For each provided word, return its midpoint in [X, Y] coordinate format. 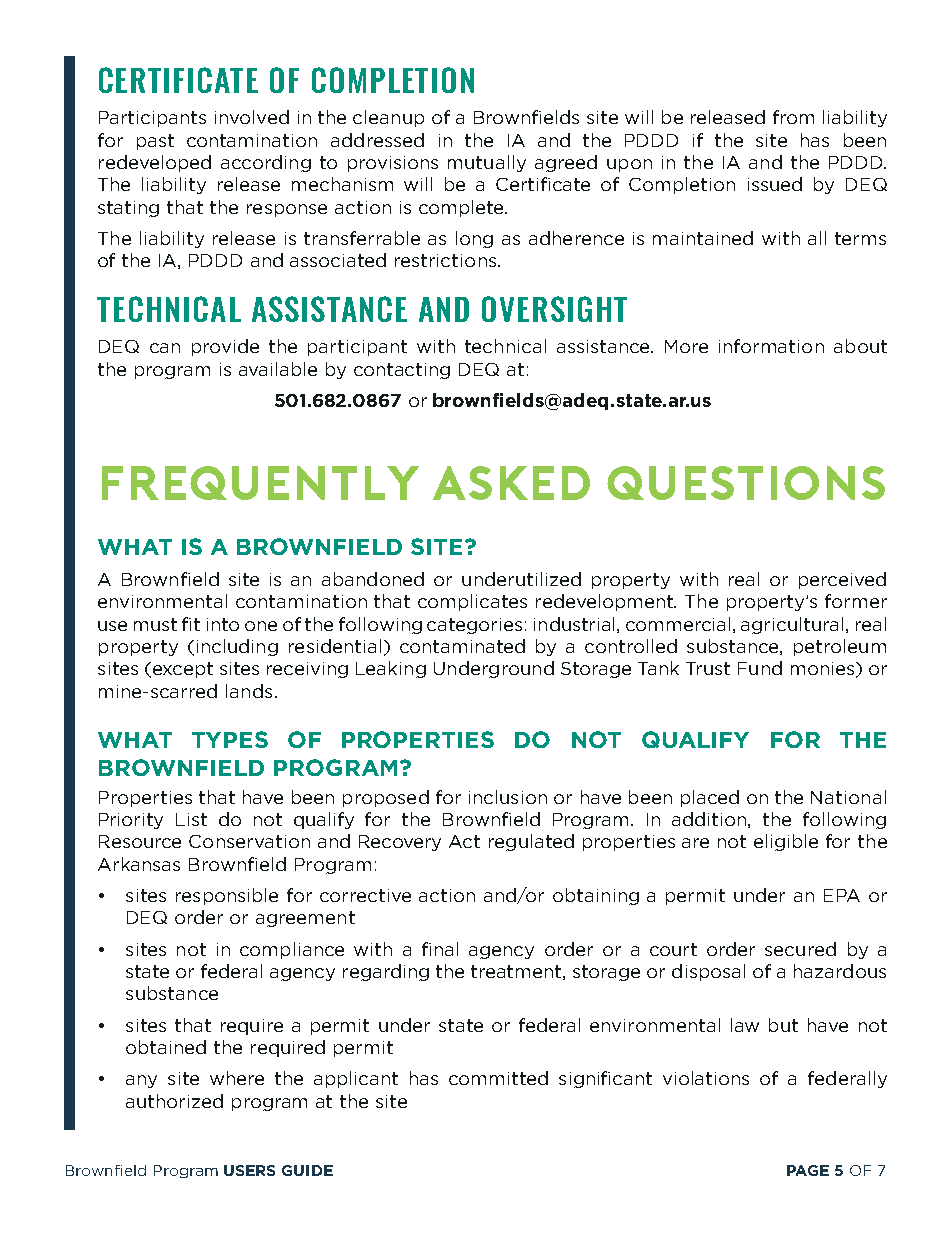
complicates [472, 602]
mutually [487, 163]
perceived [842, 580]
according [266, 163]
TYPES [230, 739]
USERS [249, 1170]
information [771, 346]
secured [800, 949]
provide [225, 347]
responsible [227, 896]
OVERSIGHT [554, 309]
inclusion [508, 797]
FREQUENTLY [260, 483]
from [793, 117]
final [440, 949]
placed [710, 798]
